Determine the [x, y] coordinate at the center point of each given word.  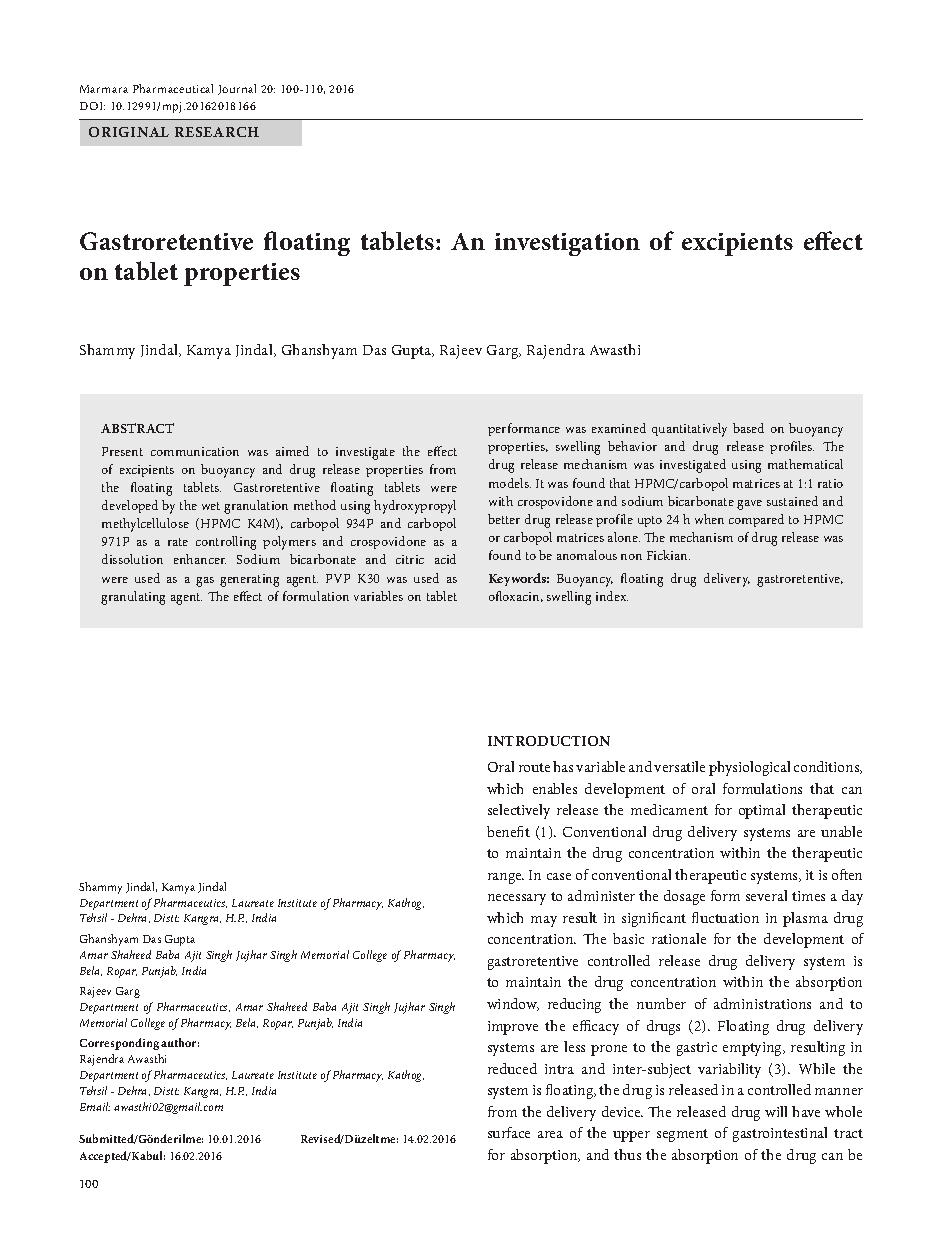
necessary [517, 899]
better [504, 519]
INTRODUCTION [549, 741]
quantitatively [689, 430]
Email [95, 1106]
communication [195, 451]
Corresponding [119, 1044]
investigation [567, 244]
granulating [133, 598]
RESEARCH [217, 132]
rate [178, 542]
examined [619, 428]
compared [756, 520]
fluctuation [725, 917]
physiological [749, 768]
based [748, 428]
